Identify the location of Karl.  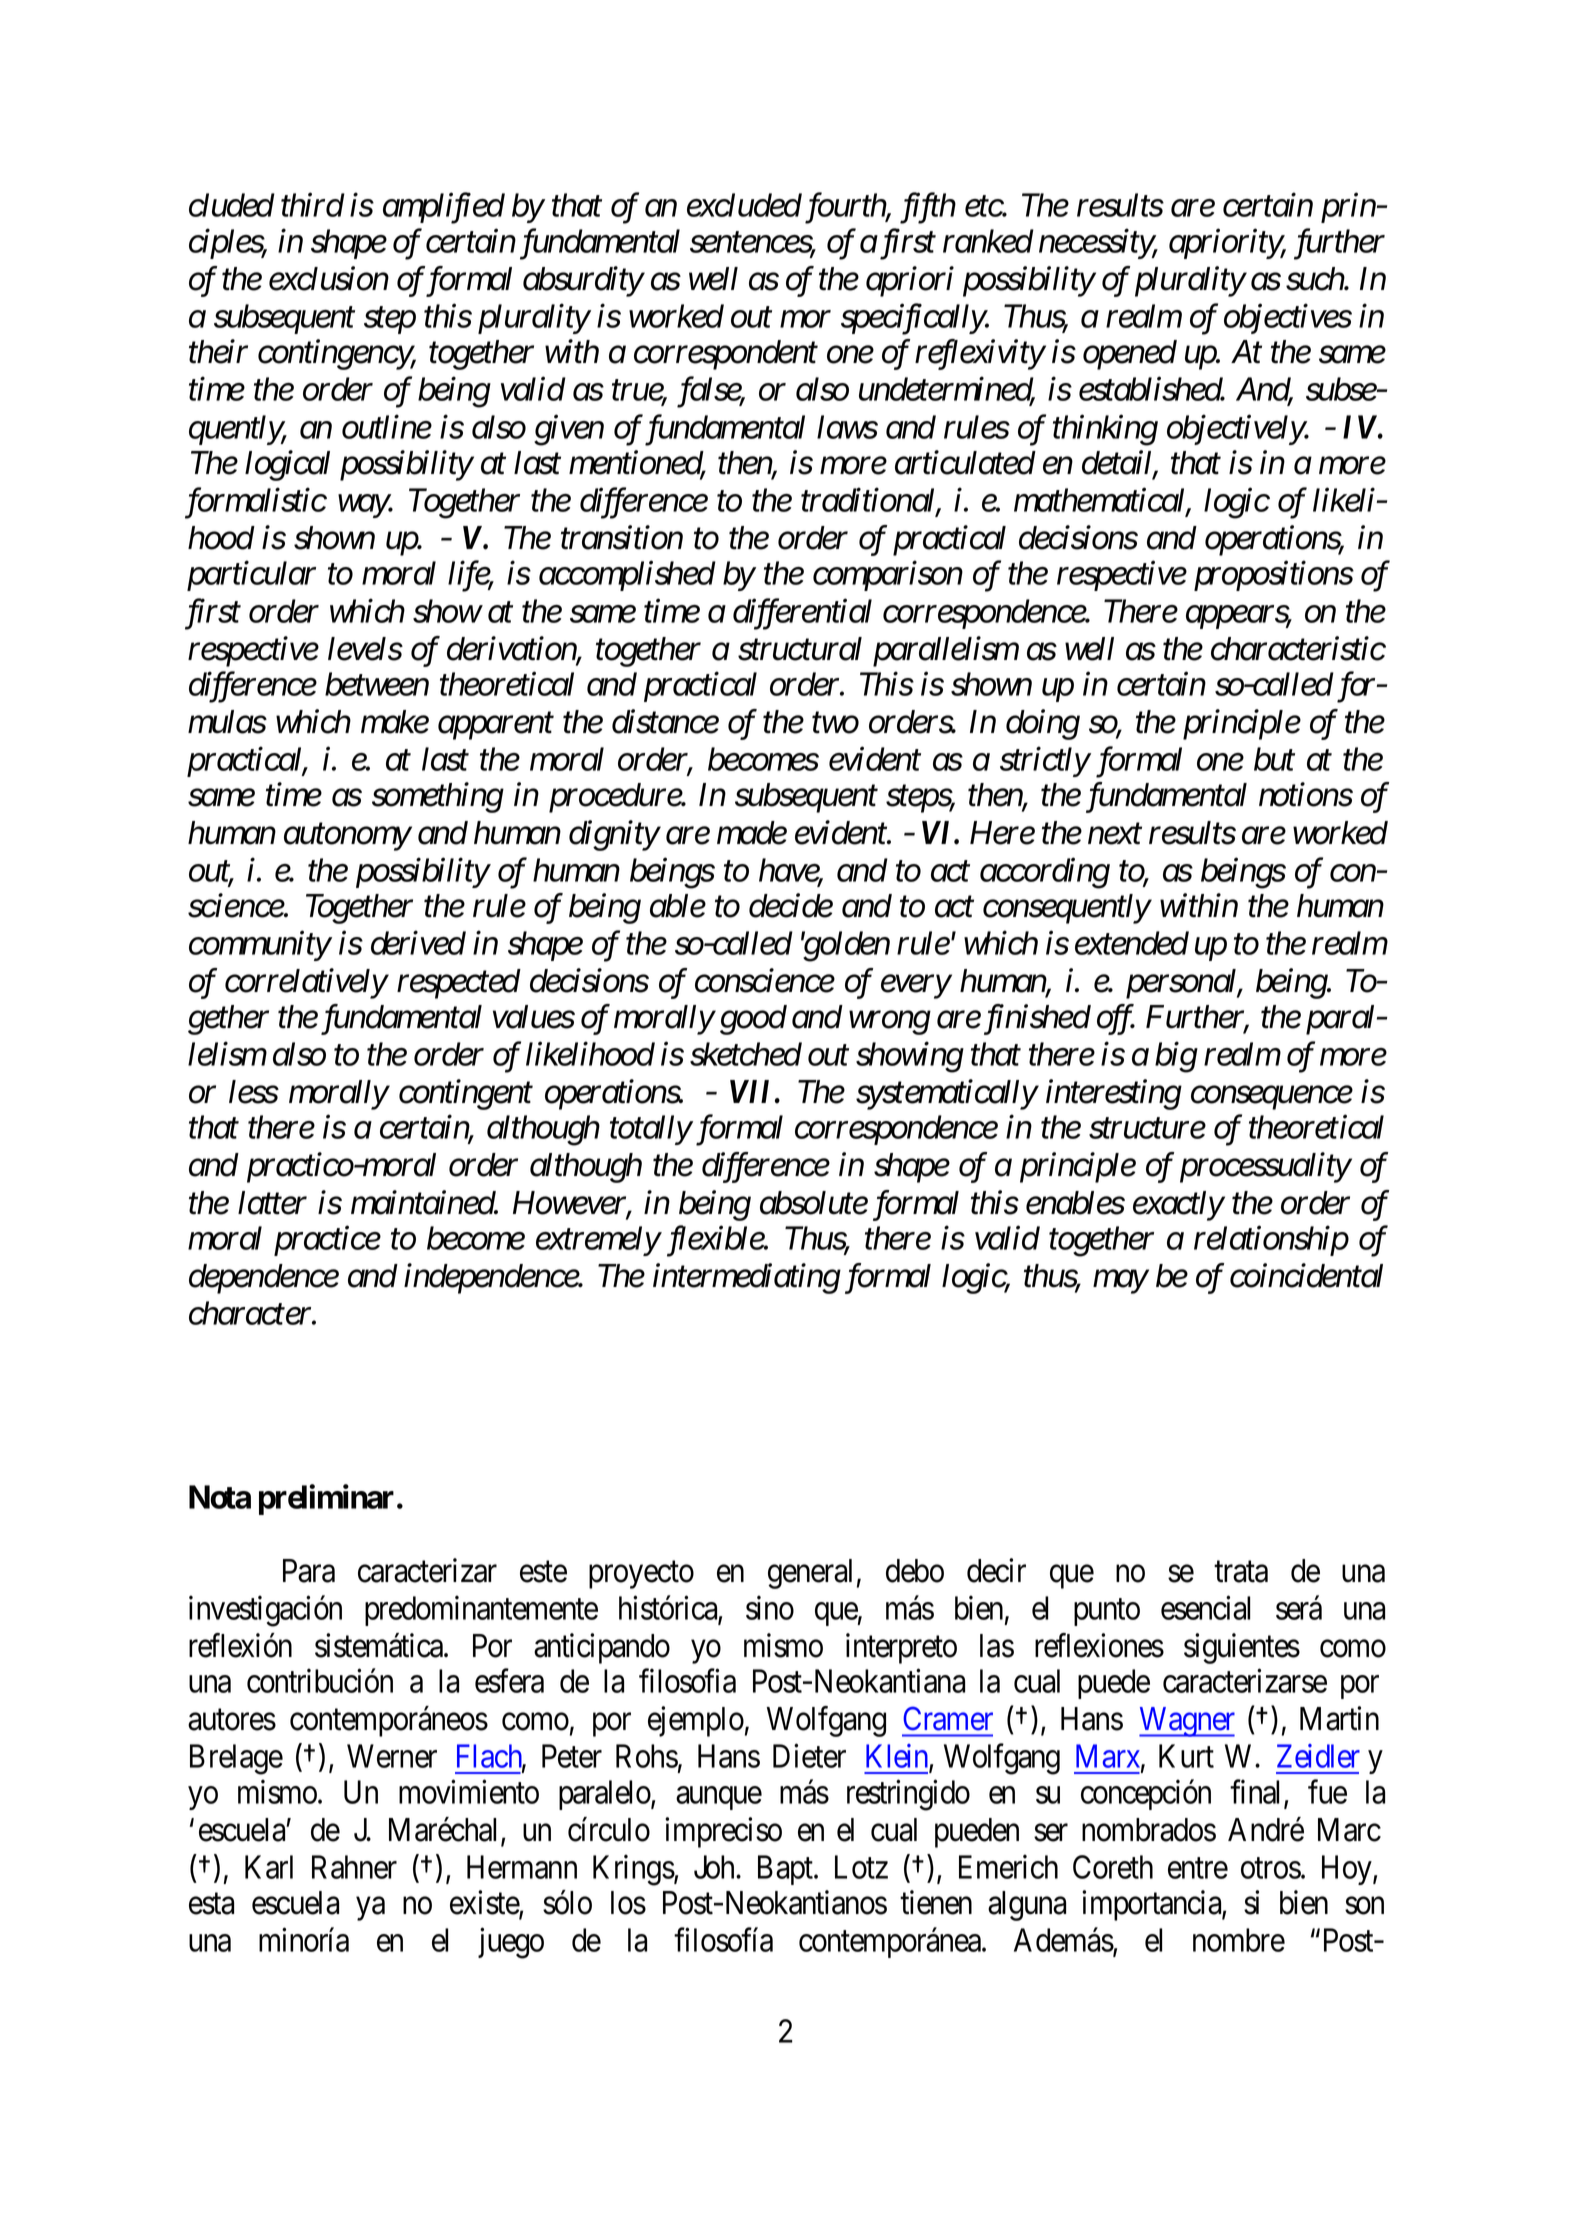
(269, 1867).
